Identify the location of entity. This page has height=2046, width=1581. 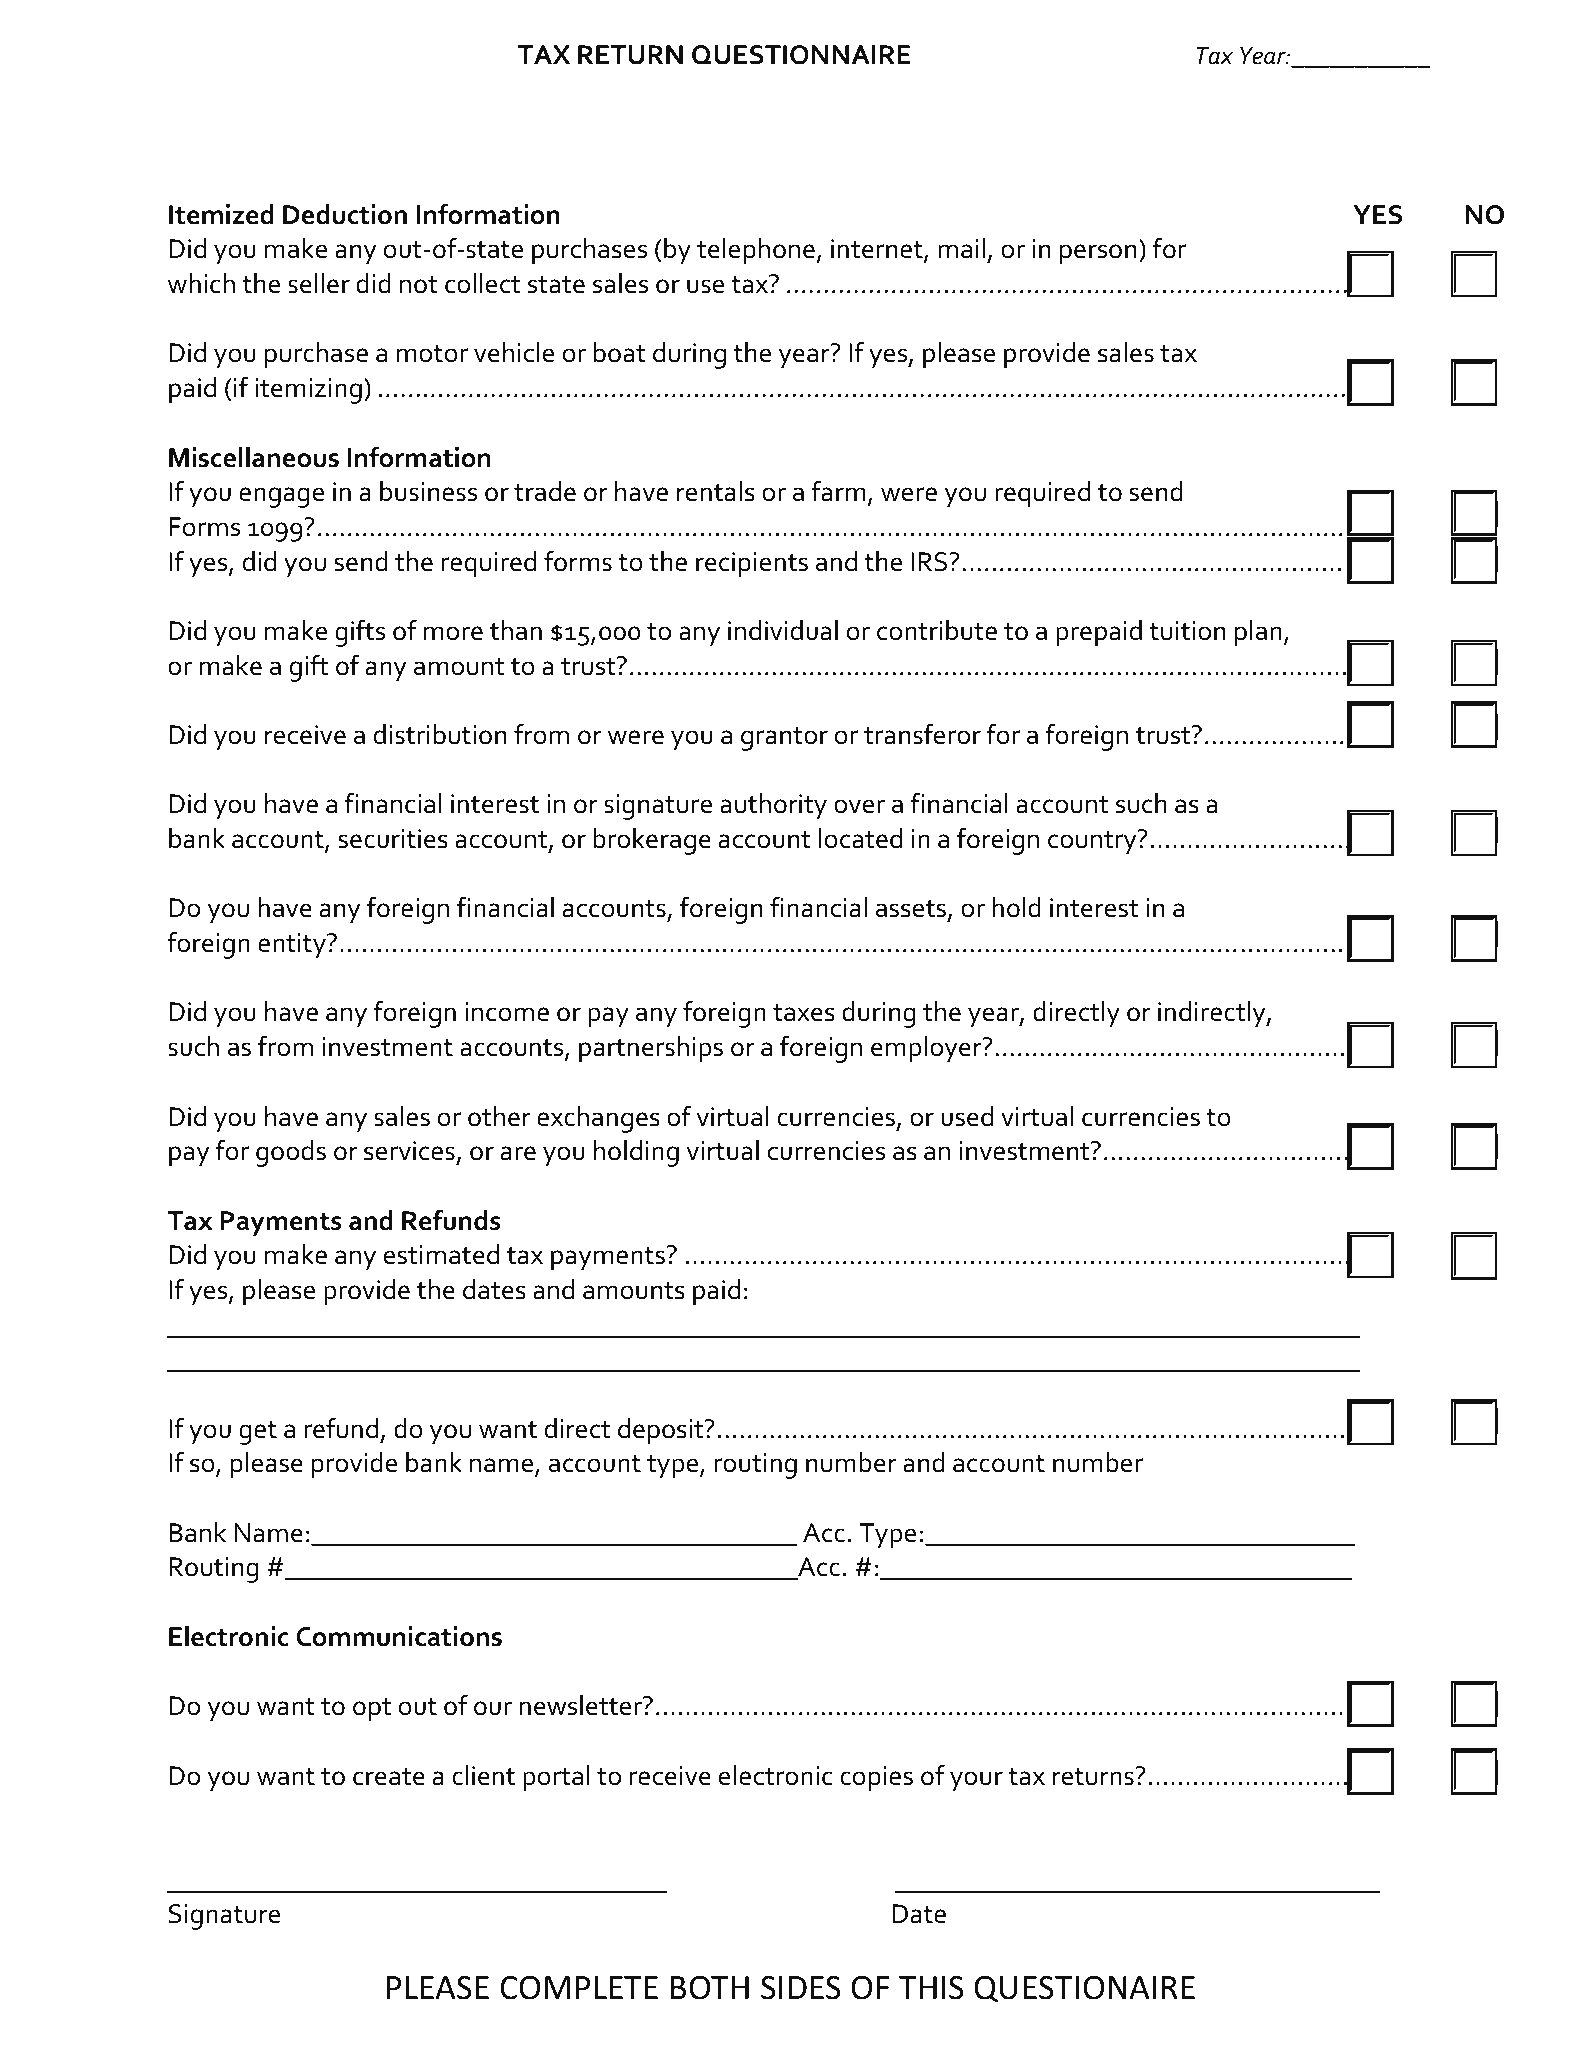
(293, 946).
